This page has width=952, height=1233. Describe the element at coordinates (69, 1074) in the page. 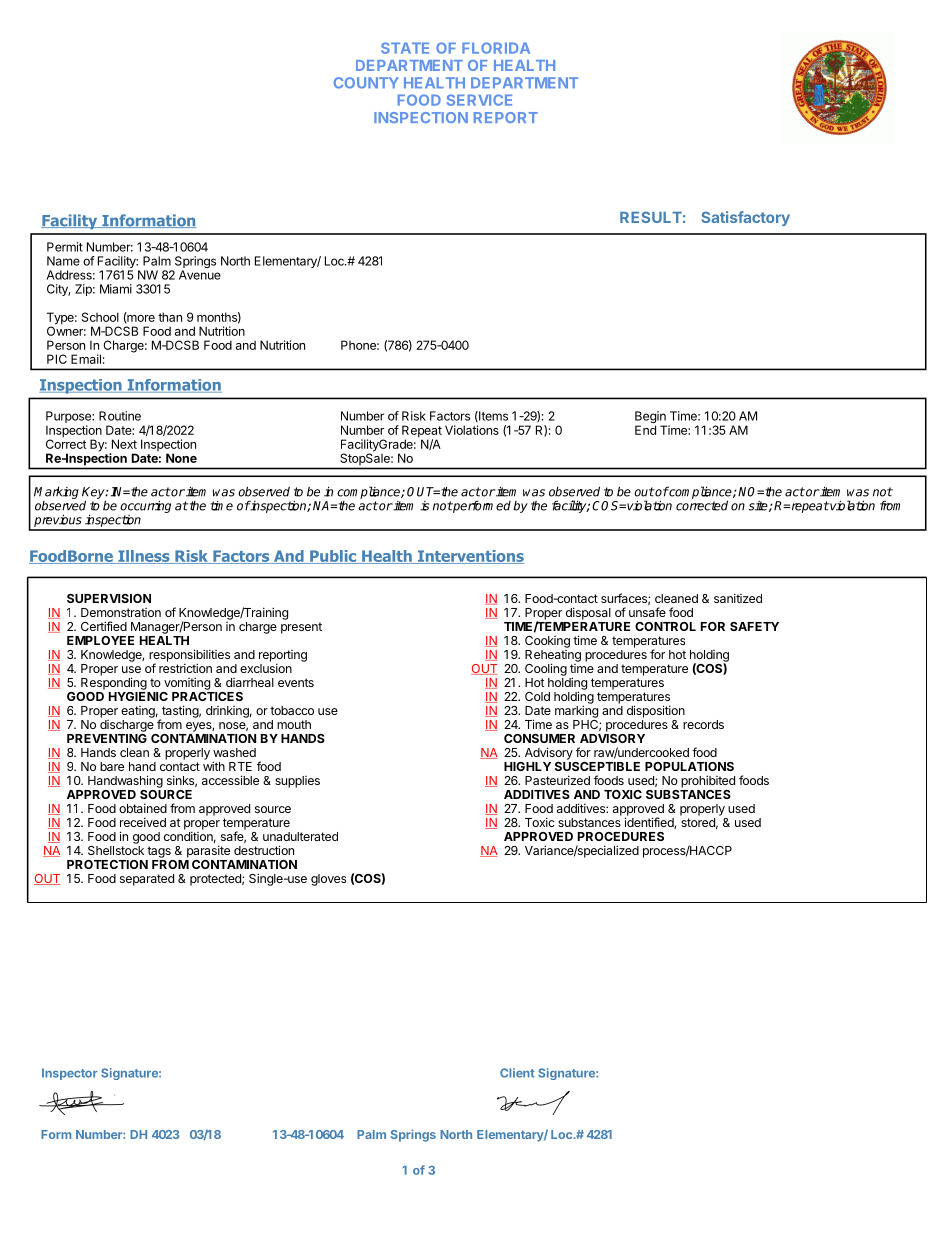

I see `Inspector` at that location.
